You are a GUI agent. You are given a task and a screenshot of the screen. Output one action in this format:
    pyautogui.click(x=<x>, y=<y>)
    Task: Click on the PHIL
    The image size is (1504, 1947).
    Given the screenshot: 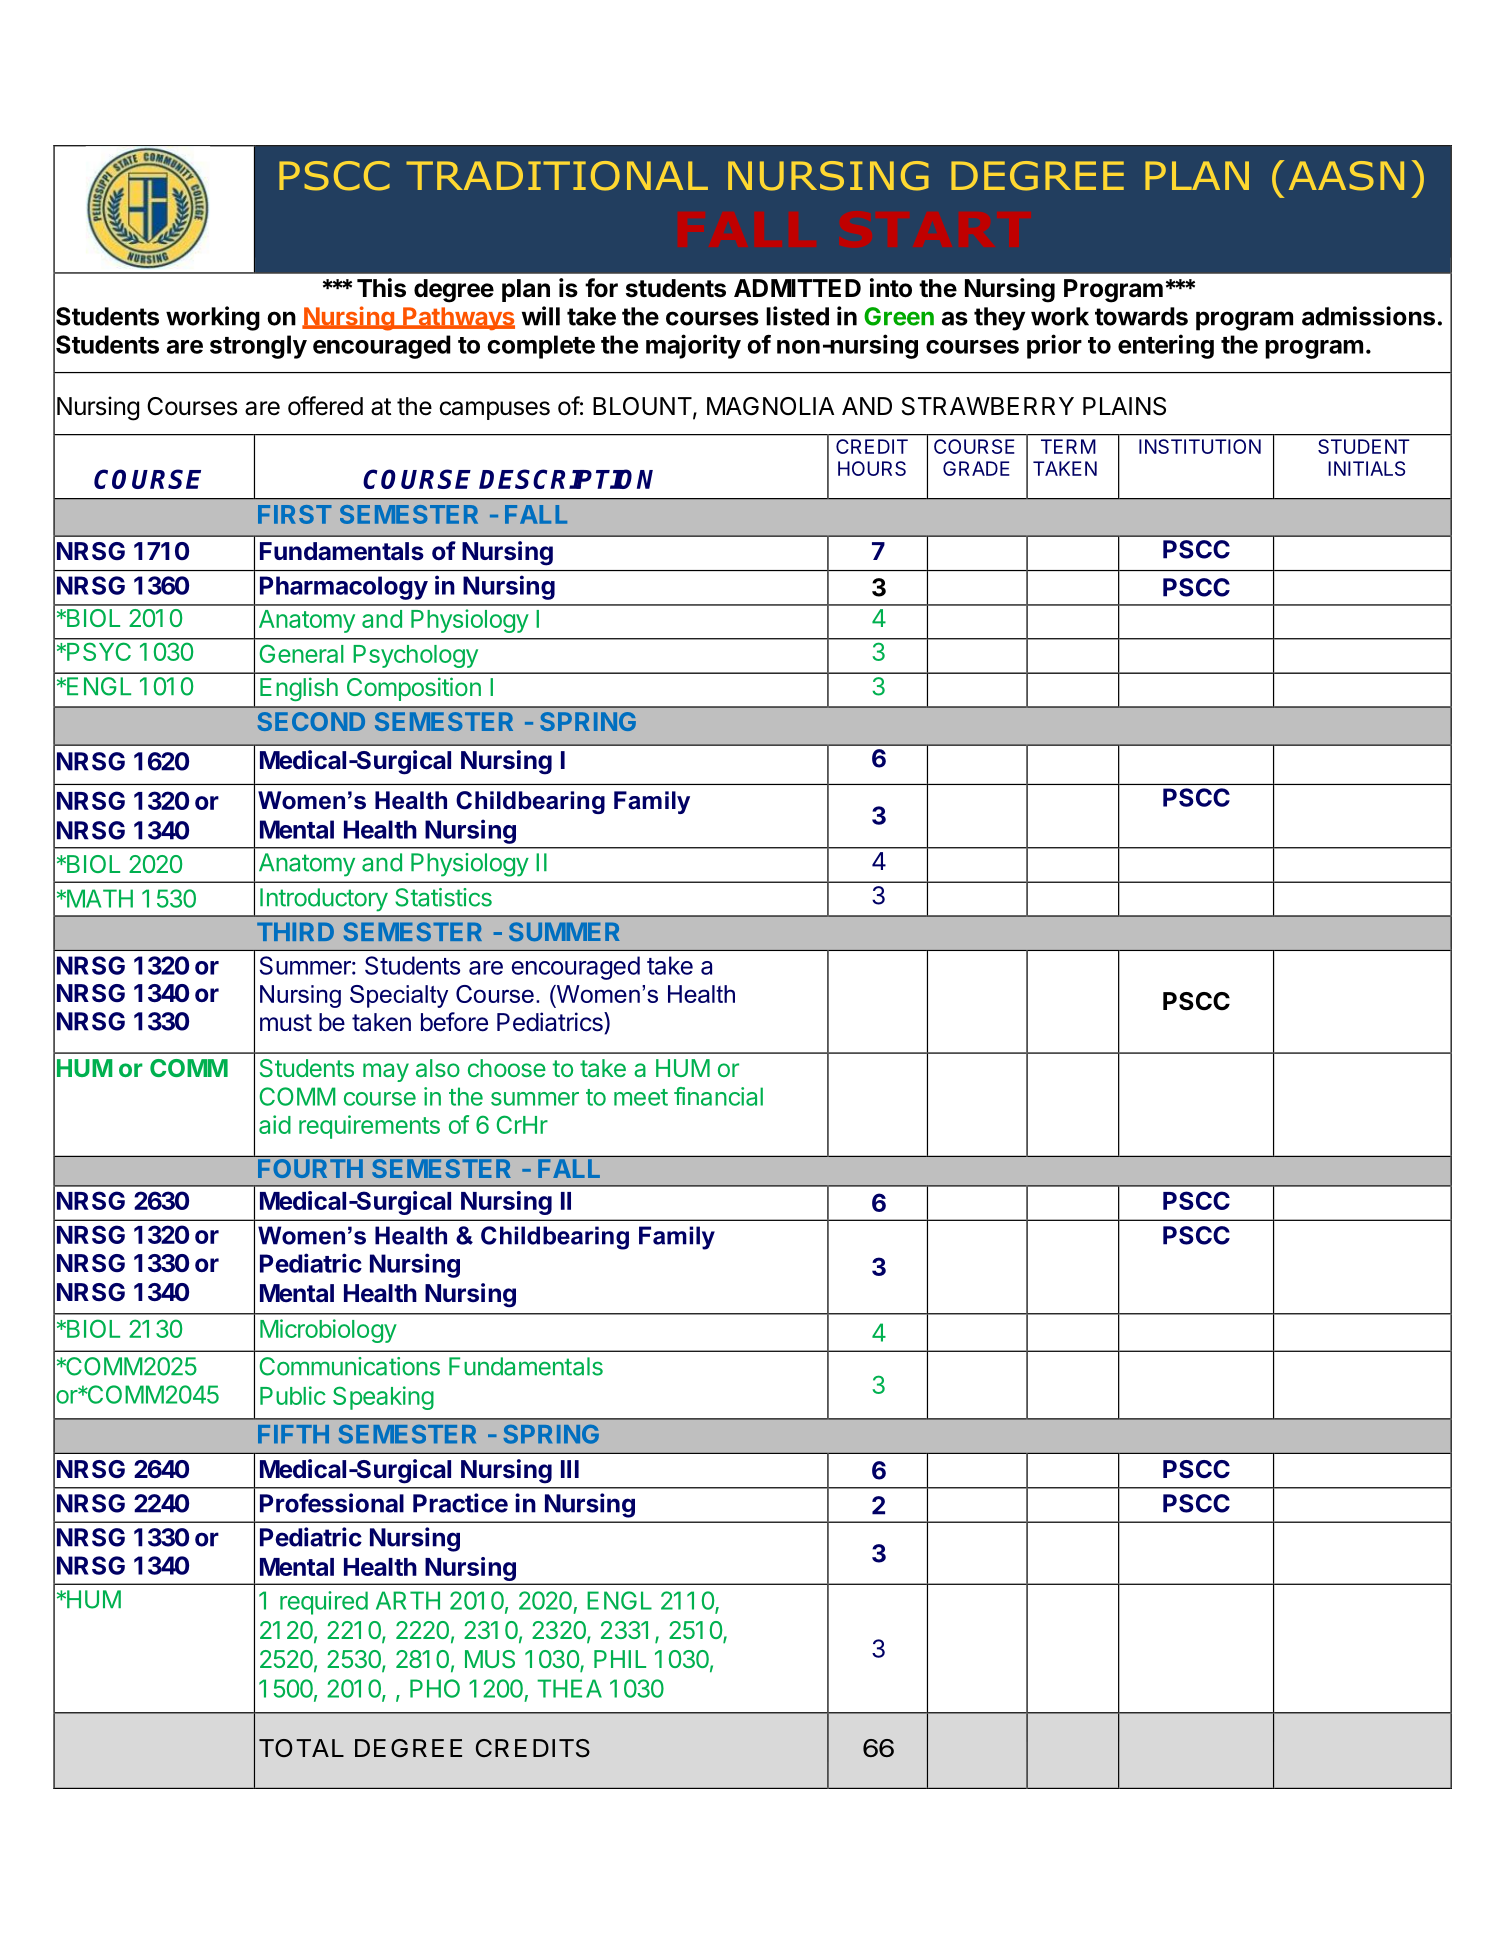 What is the action you would take?
    pyautogui.click(x=620, y=1659)
